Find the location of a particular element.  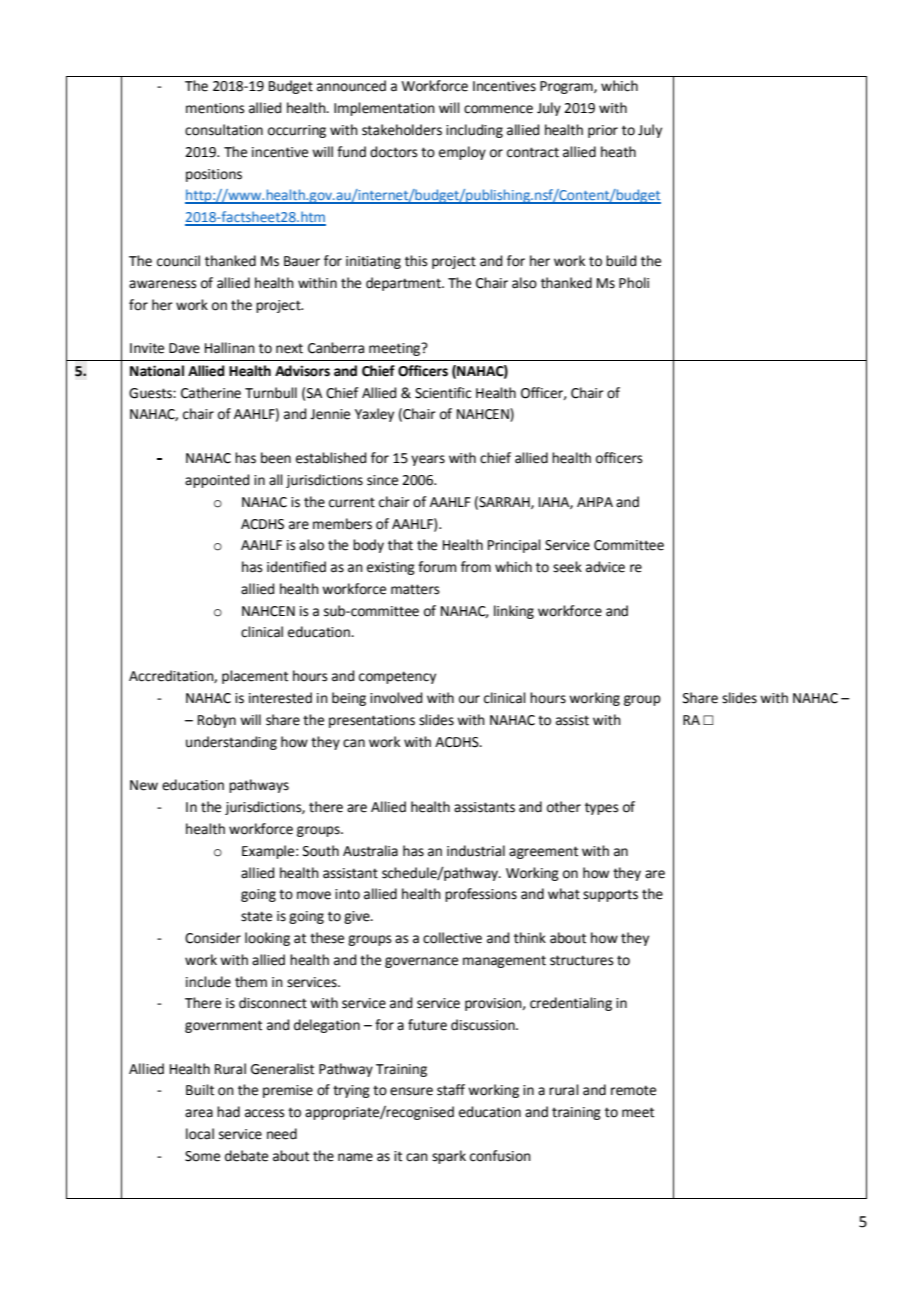

Implementation is located at coordinates (384, 109).
